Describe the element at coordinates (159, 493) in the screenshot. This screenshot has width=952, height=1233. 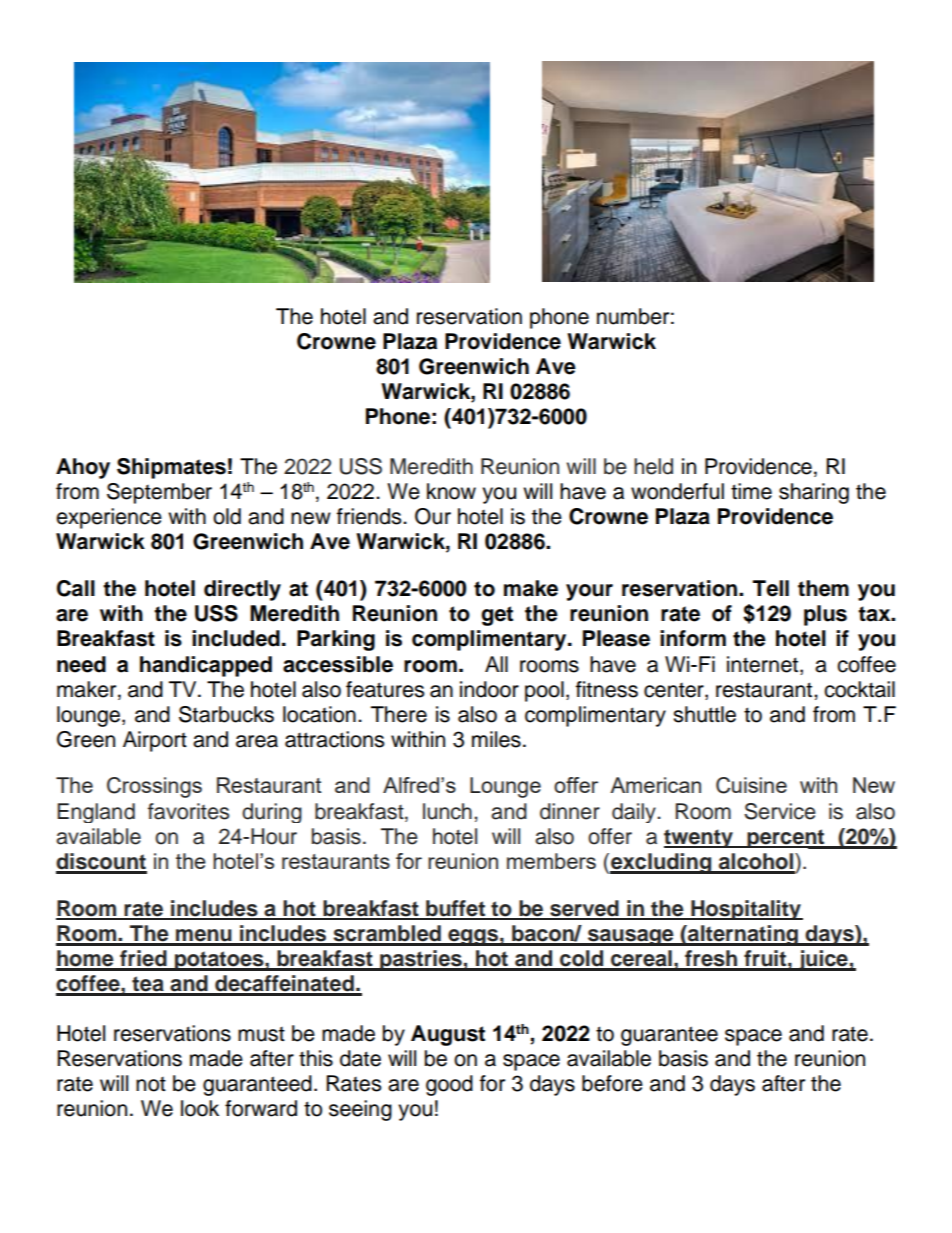
I see `September` at that location.
